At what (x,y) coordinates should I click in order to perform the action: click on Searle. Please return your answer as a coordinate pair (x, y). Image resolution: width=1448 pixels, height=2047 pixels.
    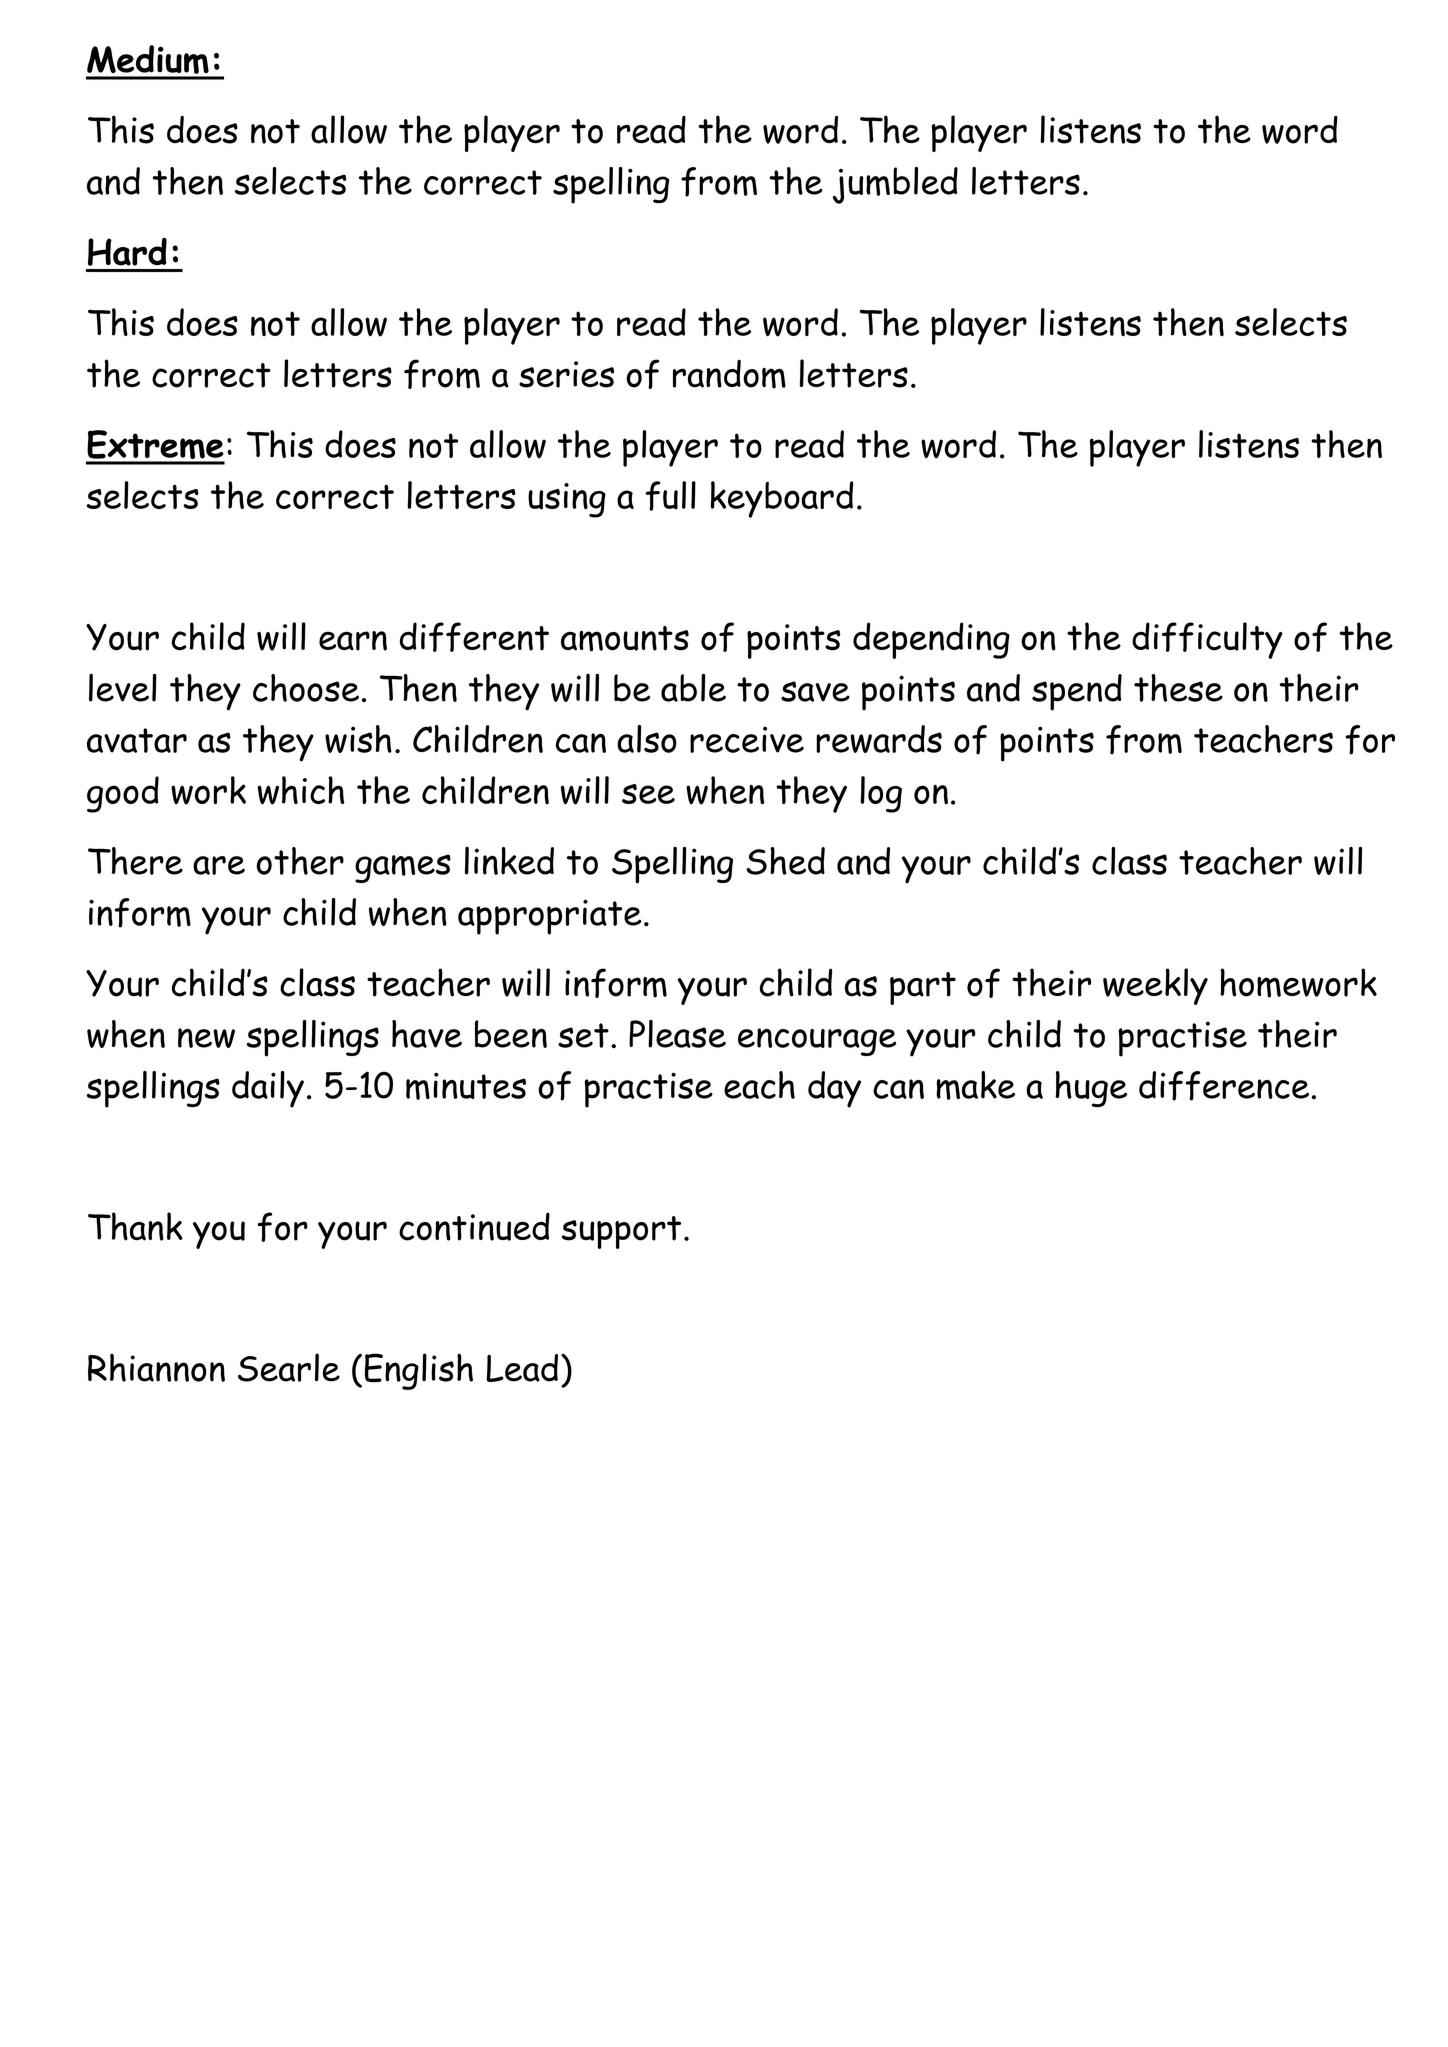
    Looking at the image, I should click on (289, 1367).
